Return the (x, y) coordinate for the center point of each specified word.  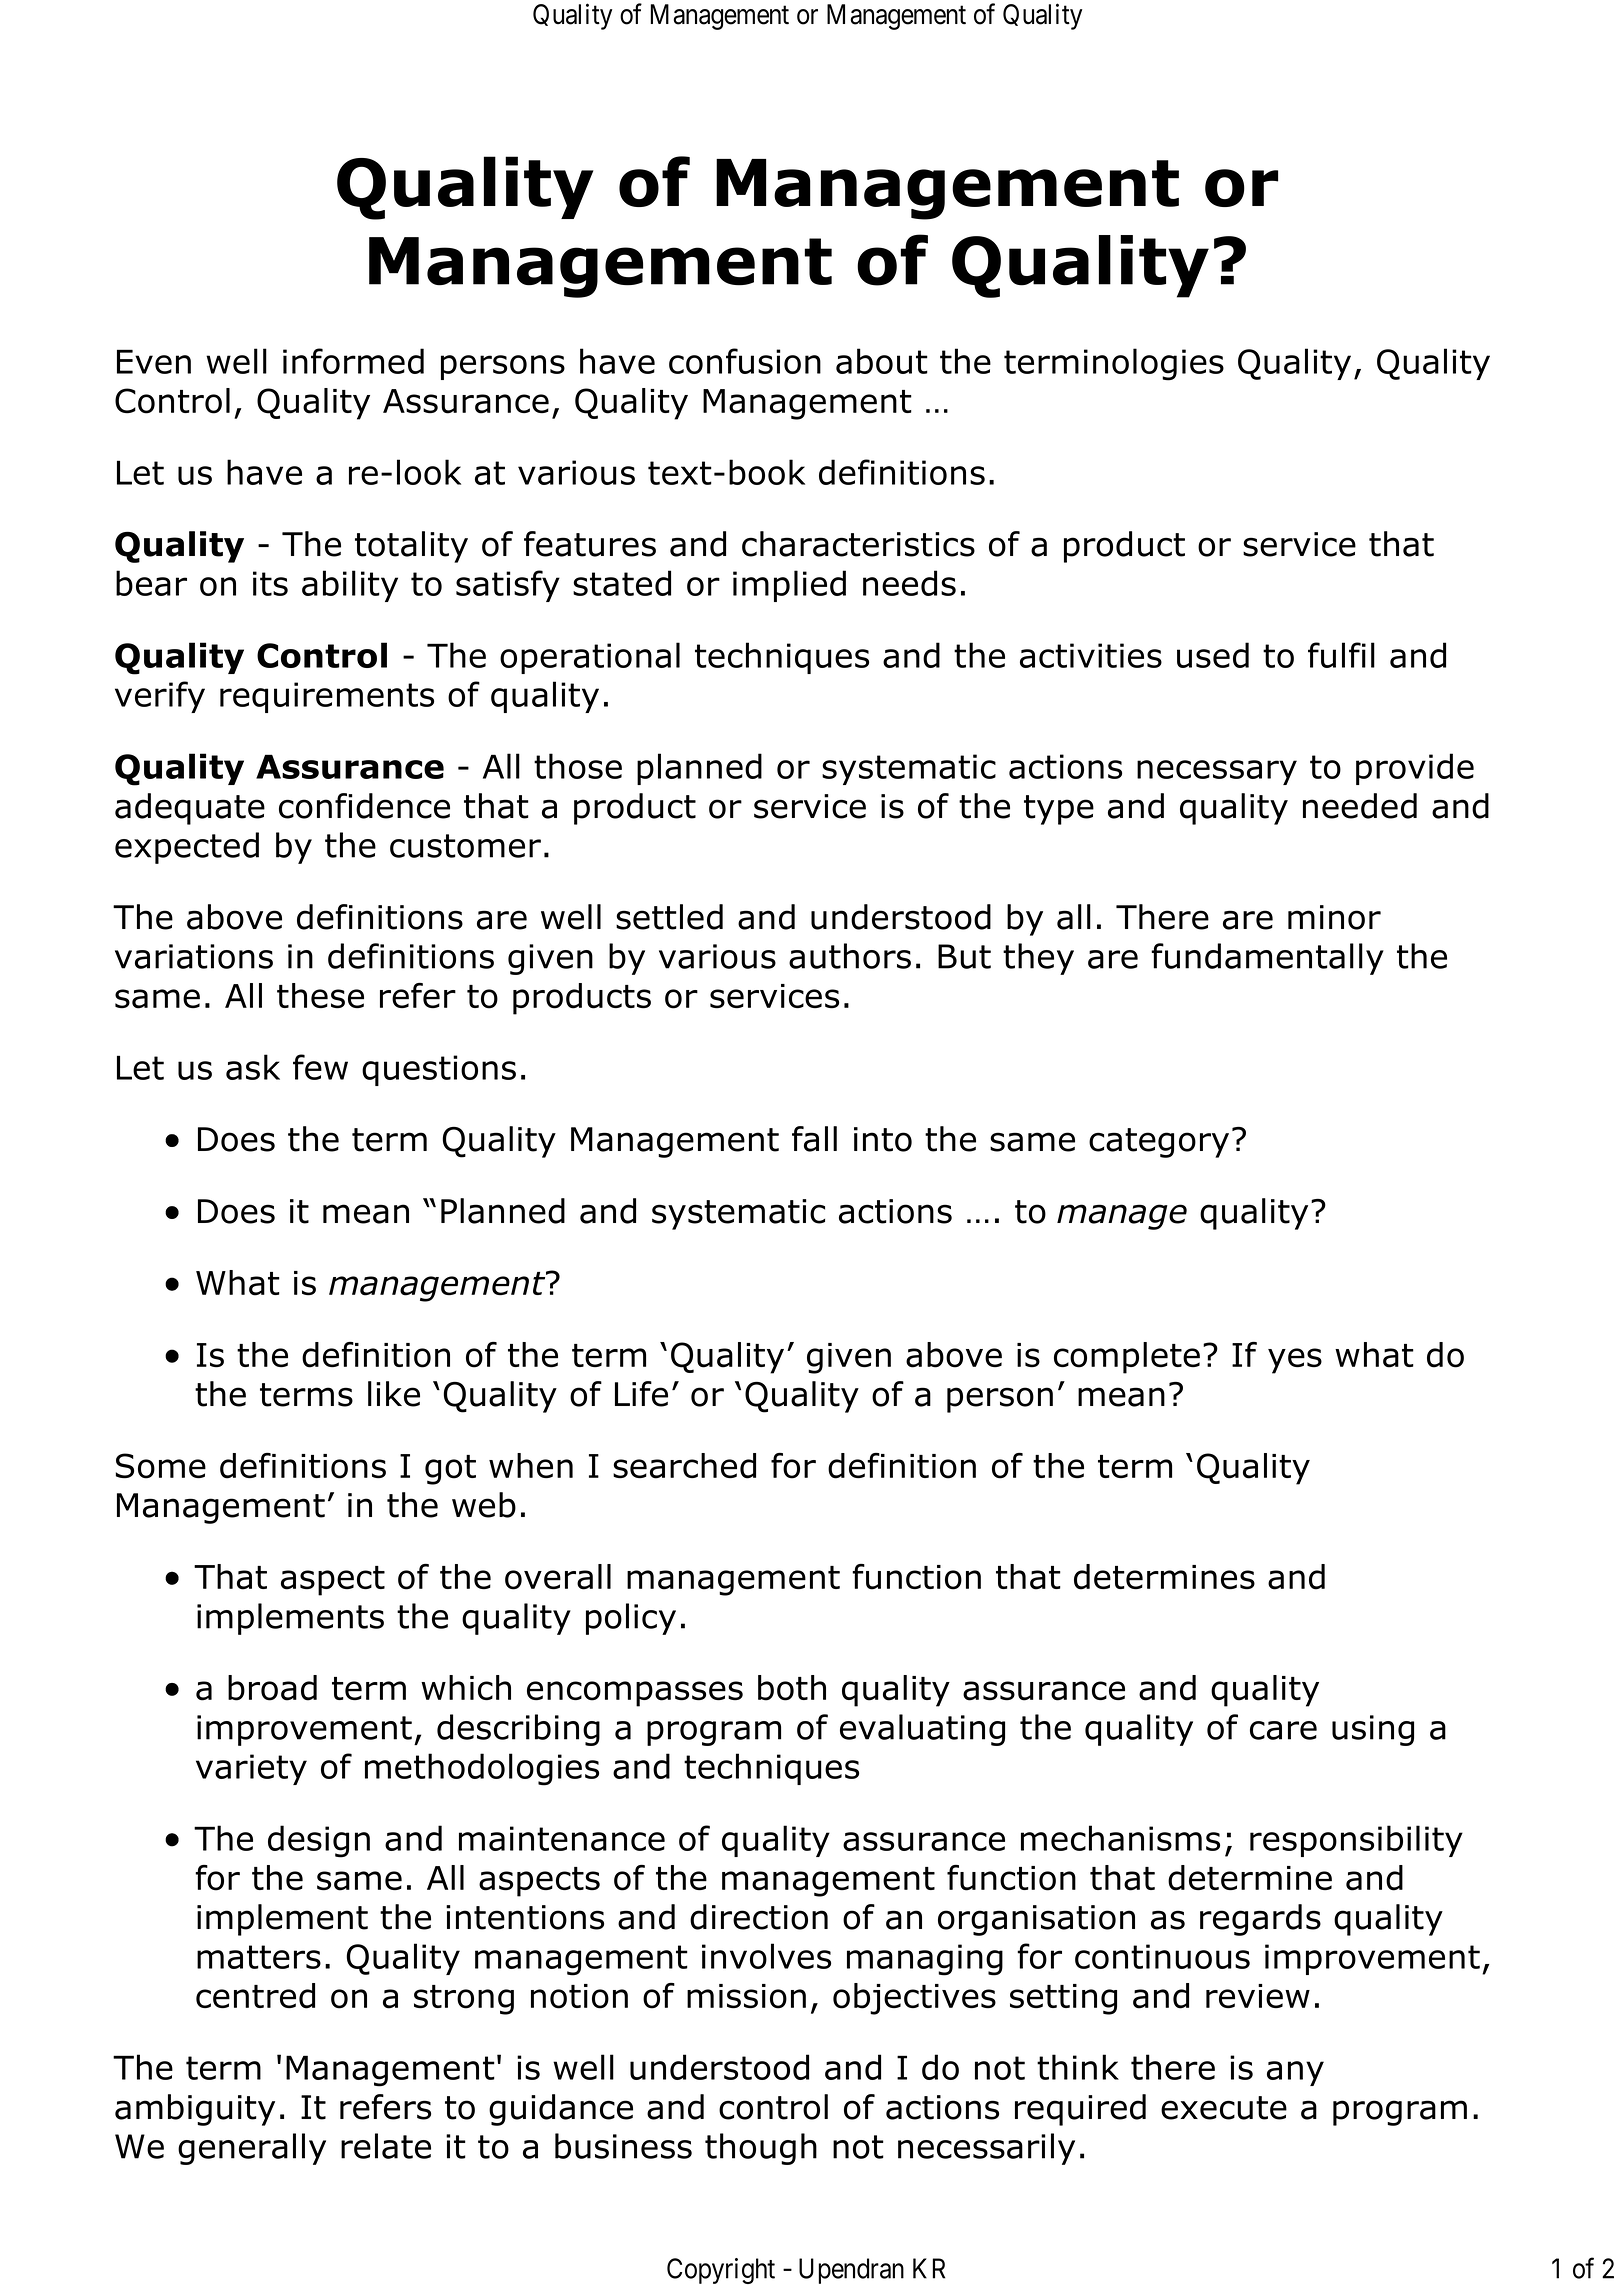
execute (1224, 2108)
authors (850, 956)
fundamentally (1267, 959)
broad (272, 1688)
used (1213, 655)
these (320, 996)
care (1283, 1730)
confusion (745, 361)
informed (353, 361)
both (792, 1688)
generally (252, 2149)
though (761, 2149)
